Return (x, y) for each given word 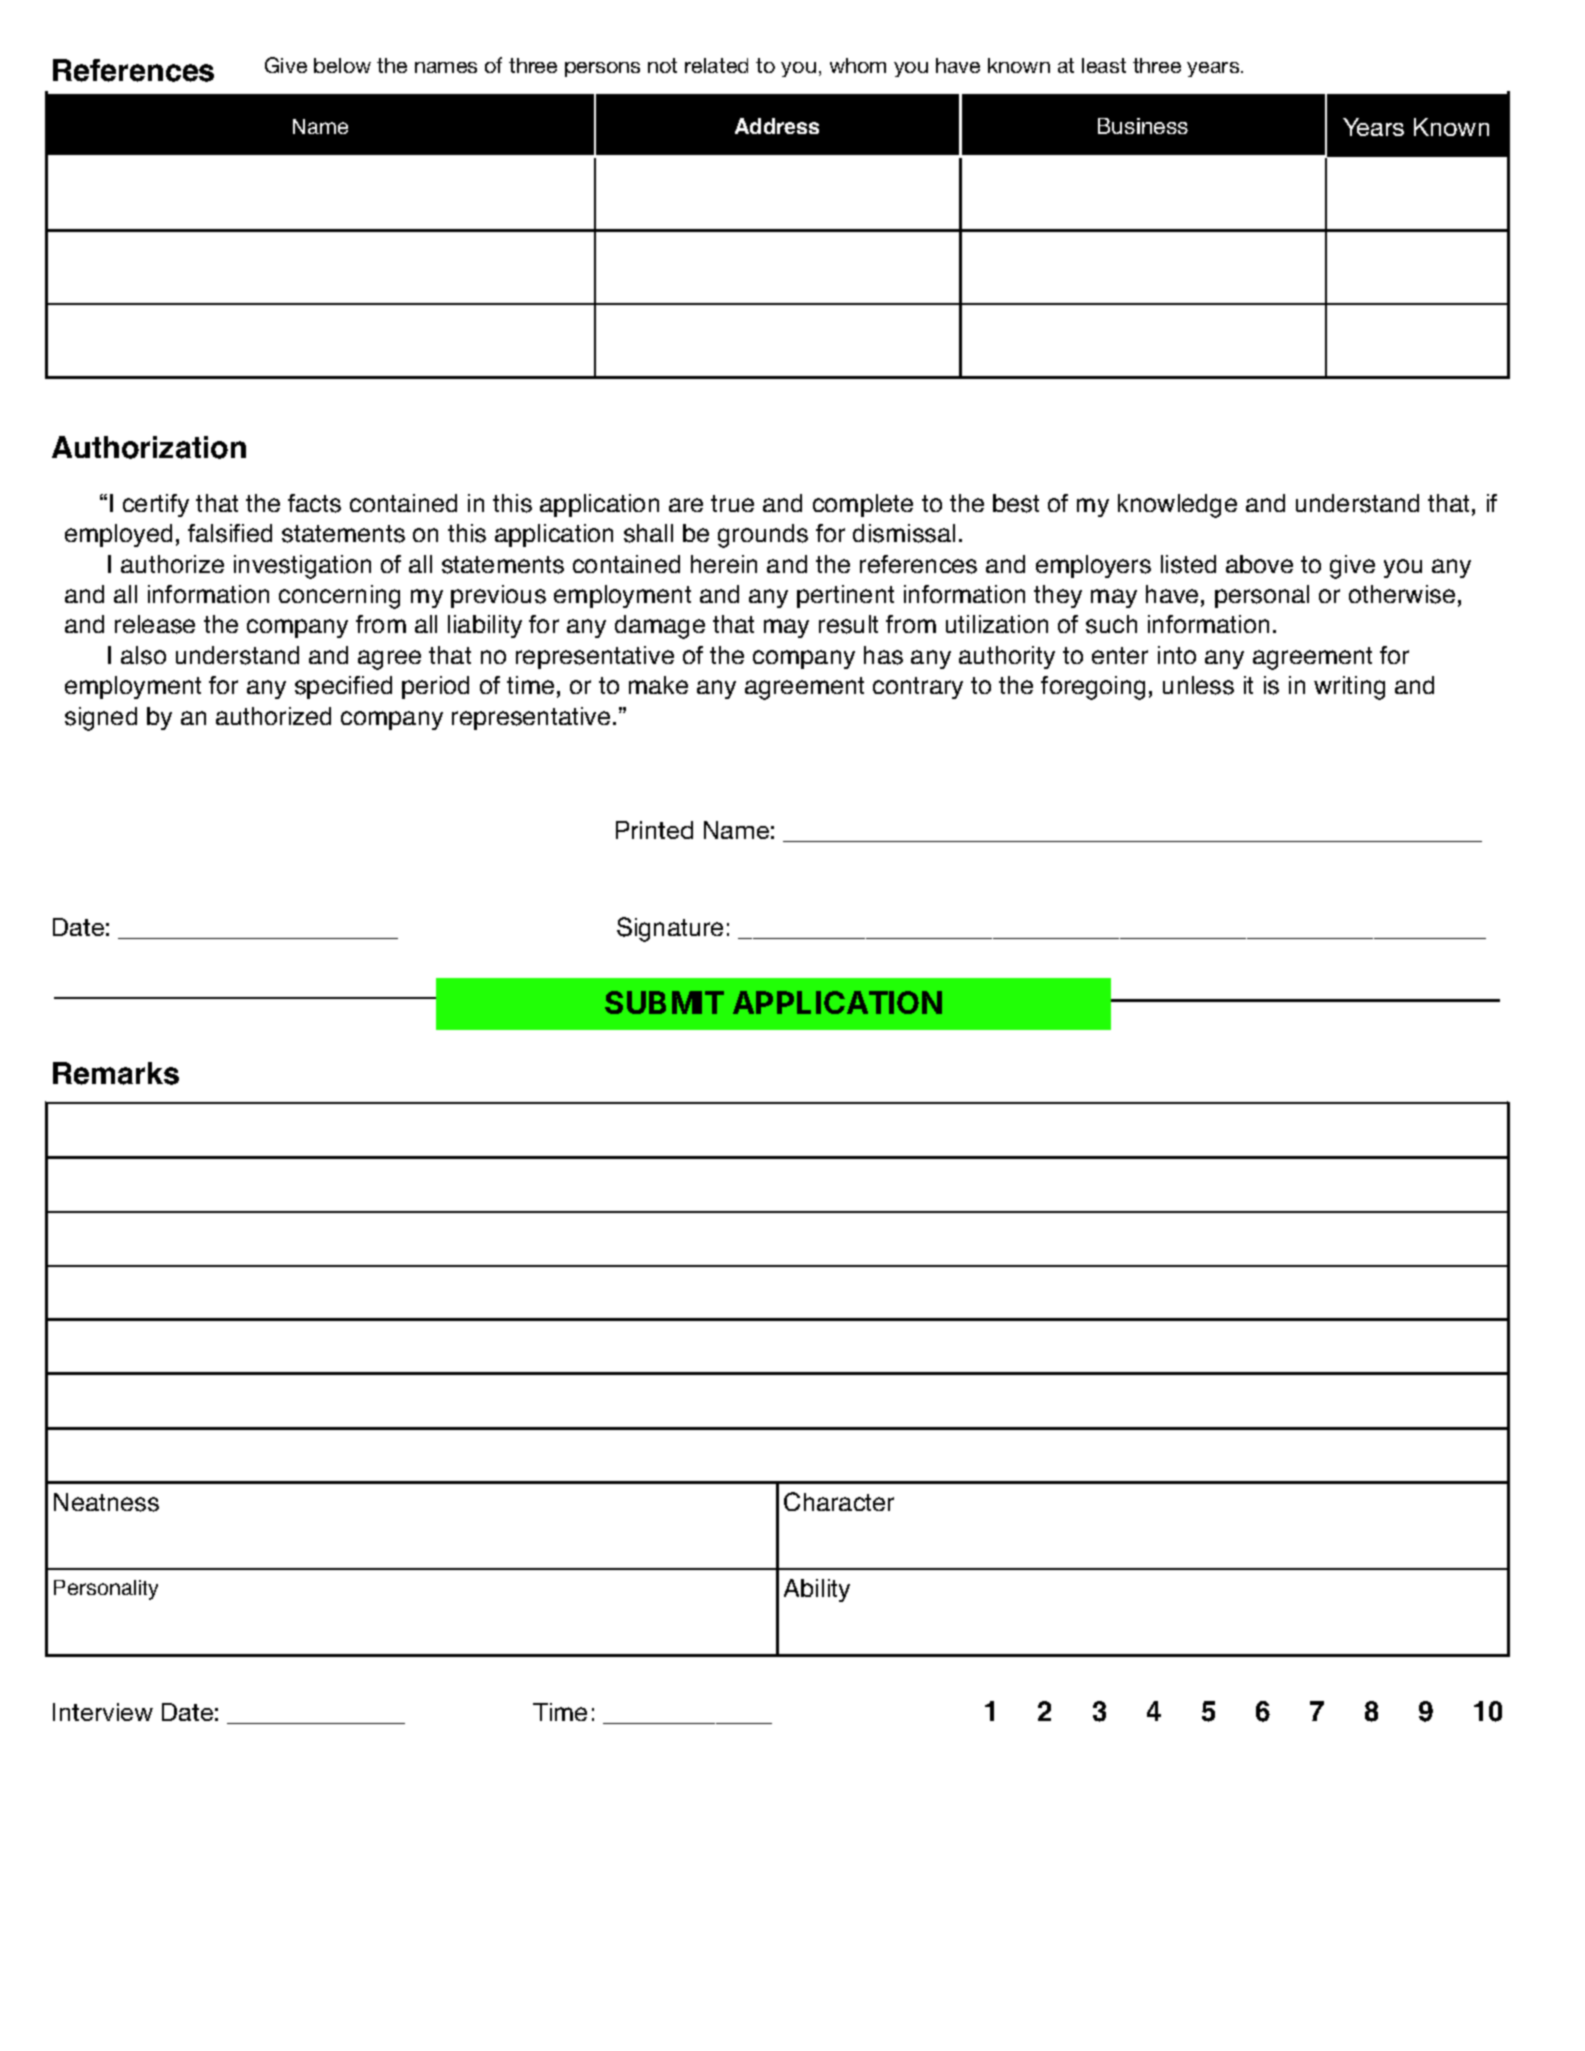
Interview (103, 1712)
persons (602, 69)
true (732, 503)
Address (777, 126)
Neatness (106, 1502)
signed (101, 719)
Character (839, 1501)
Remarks (116, 1073)
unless (1198, 685)
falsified (230, 533)
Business (1143, 126)
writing (1349, 688)
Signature (670, 929)
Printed (654, 830)
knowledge (1177, 506)
